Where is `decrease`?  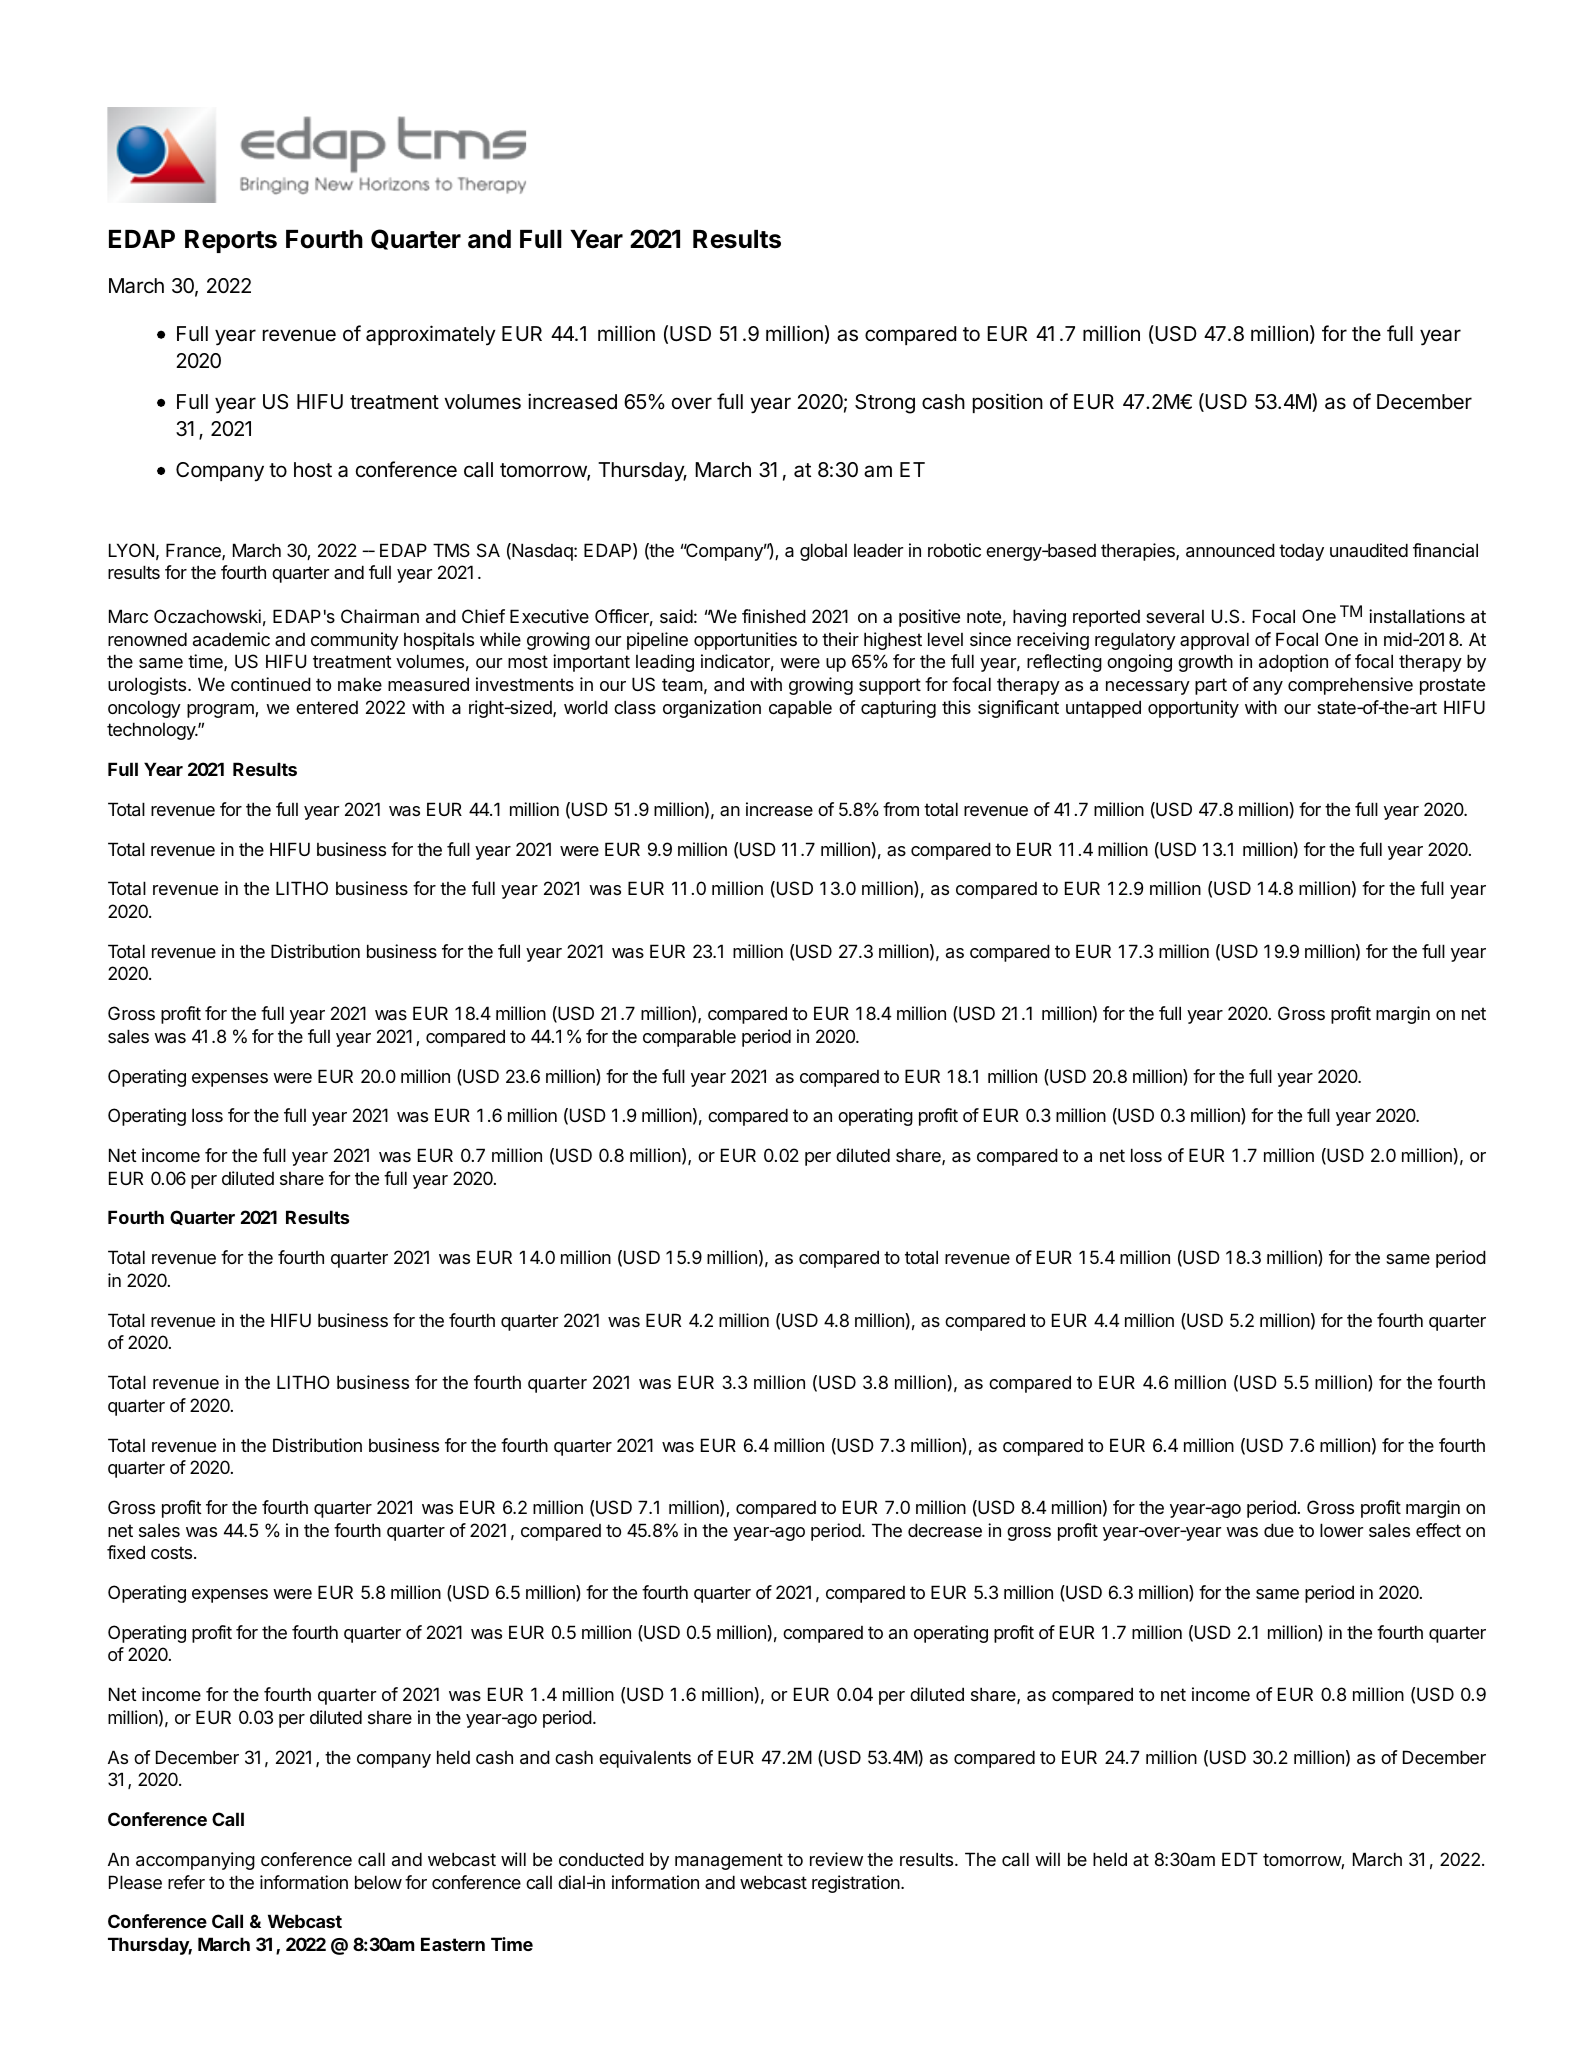 decrease is located at coordinates (945, 1530).
